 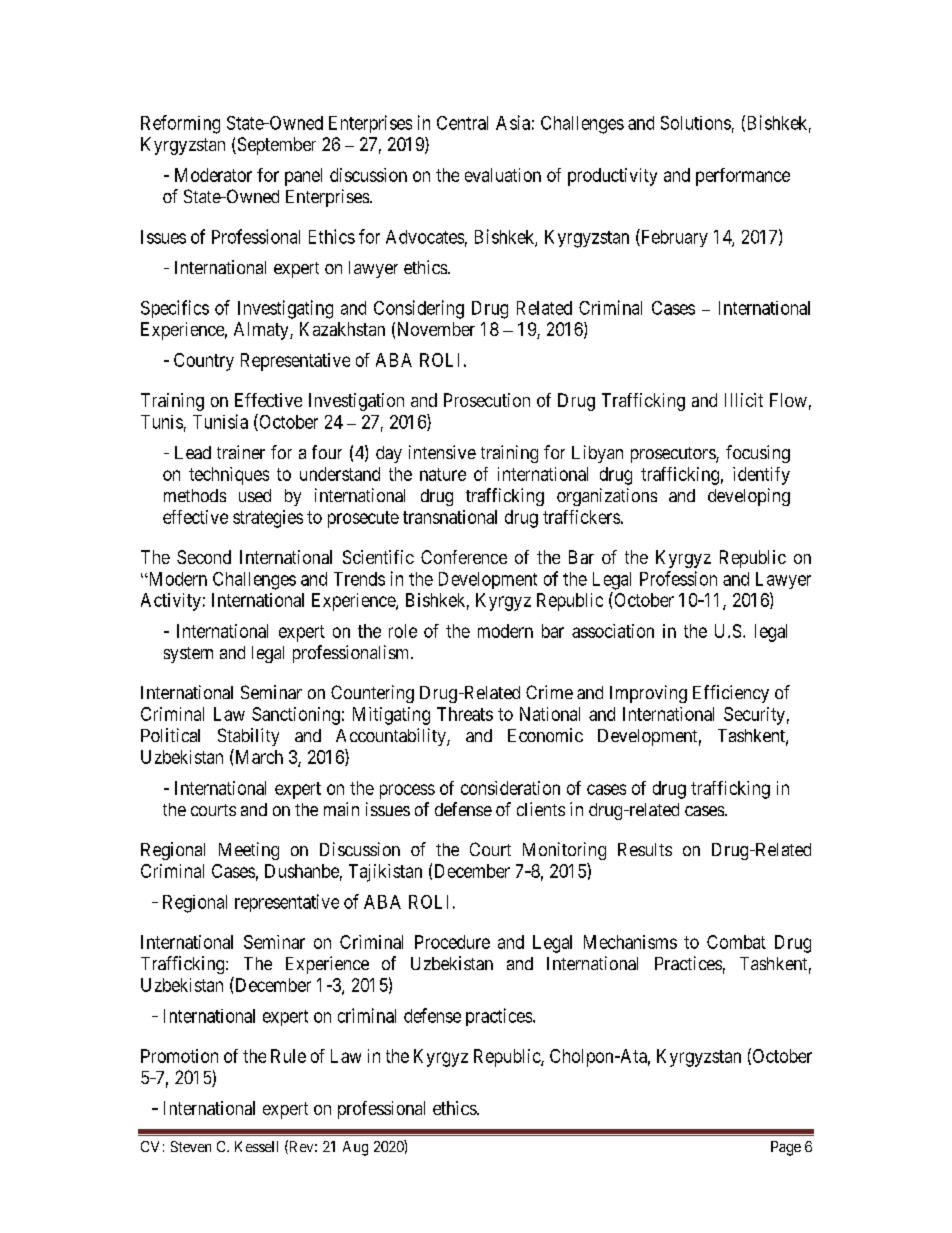 What do you see at coordinates (275, 146) in the page?
I see `September` at bounding box center [275, 146].
